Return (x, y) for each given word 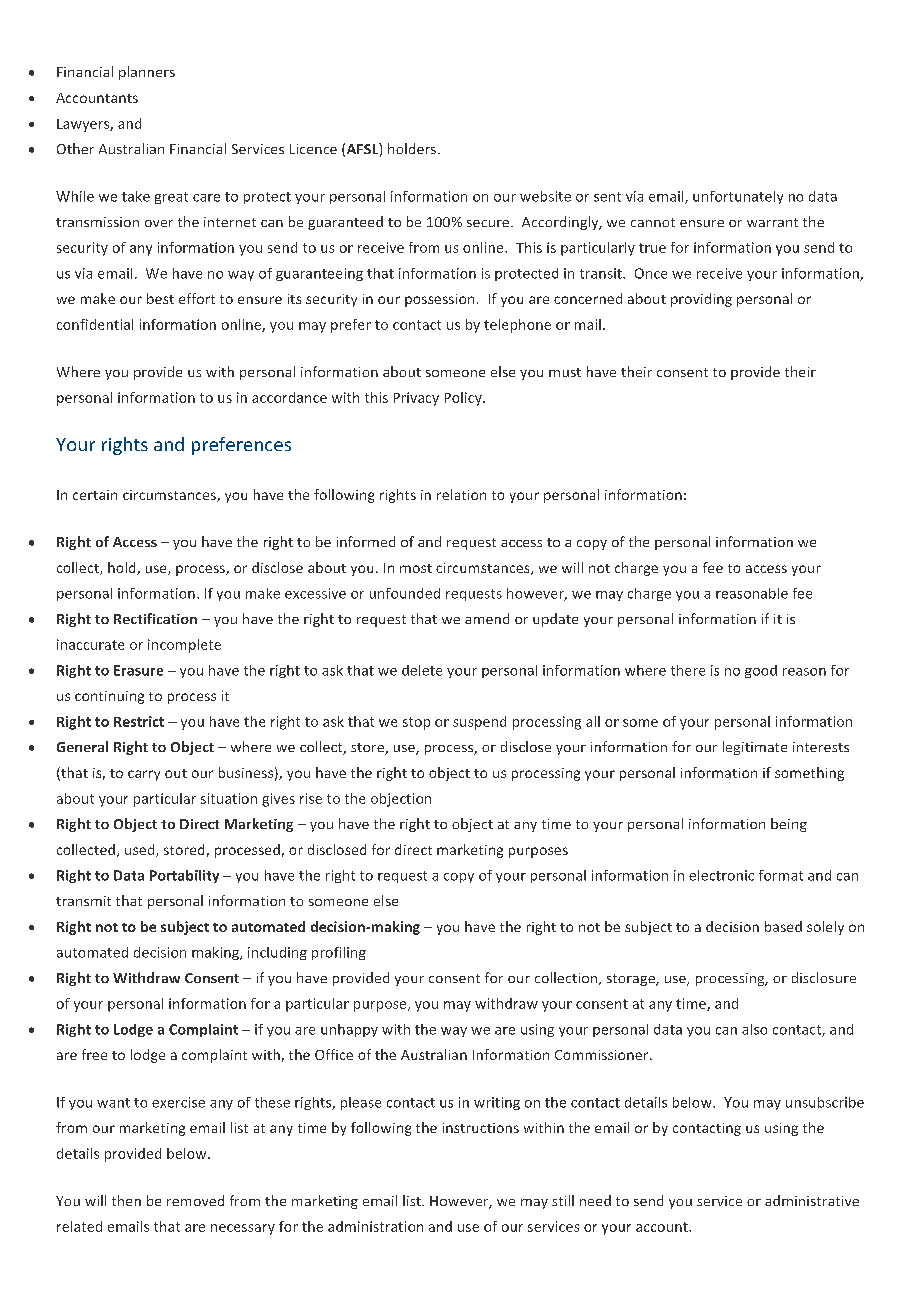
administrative (812, 1200)
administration (375, 1226)
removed (195, 1200)
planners (147, 73)
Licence (313, 149)
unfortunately (738, 197)
